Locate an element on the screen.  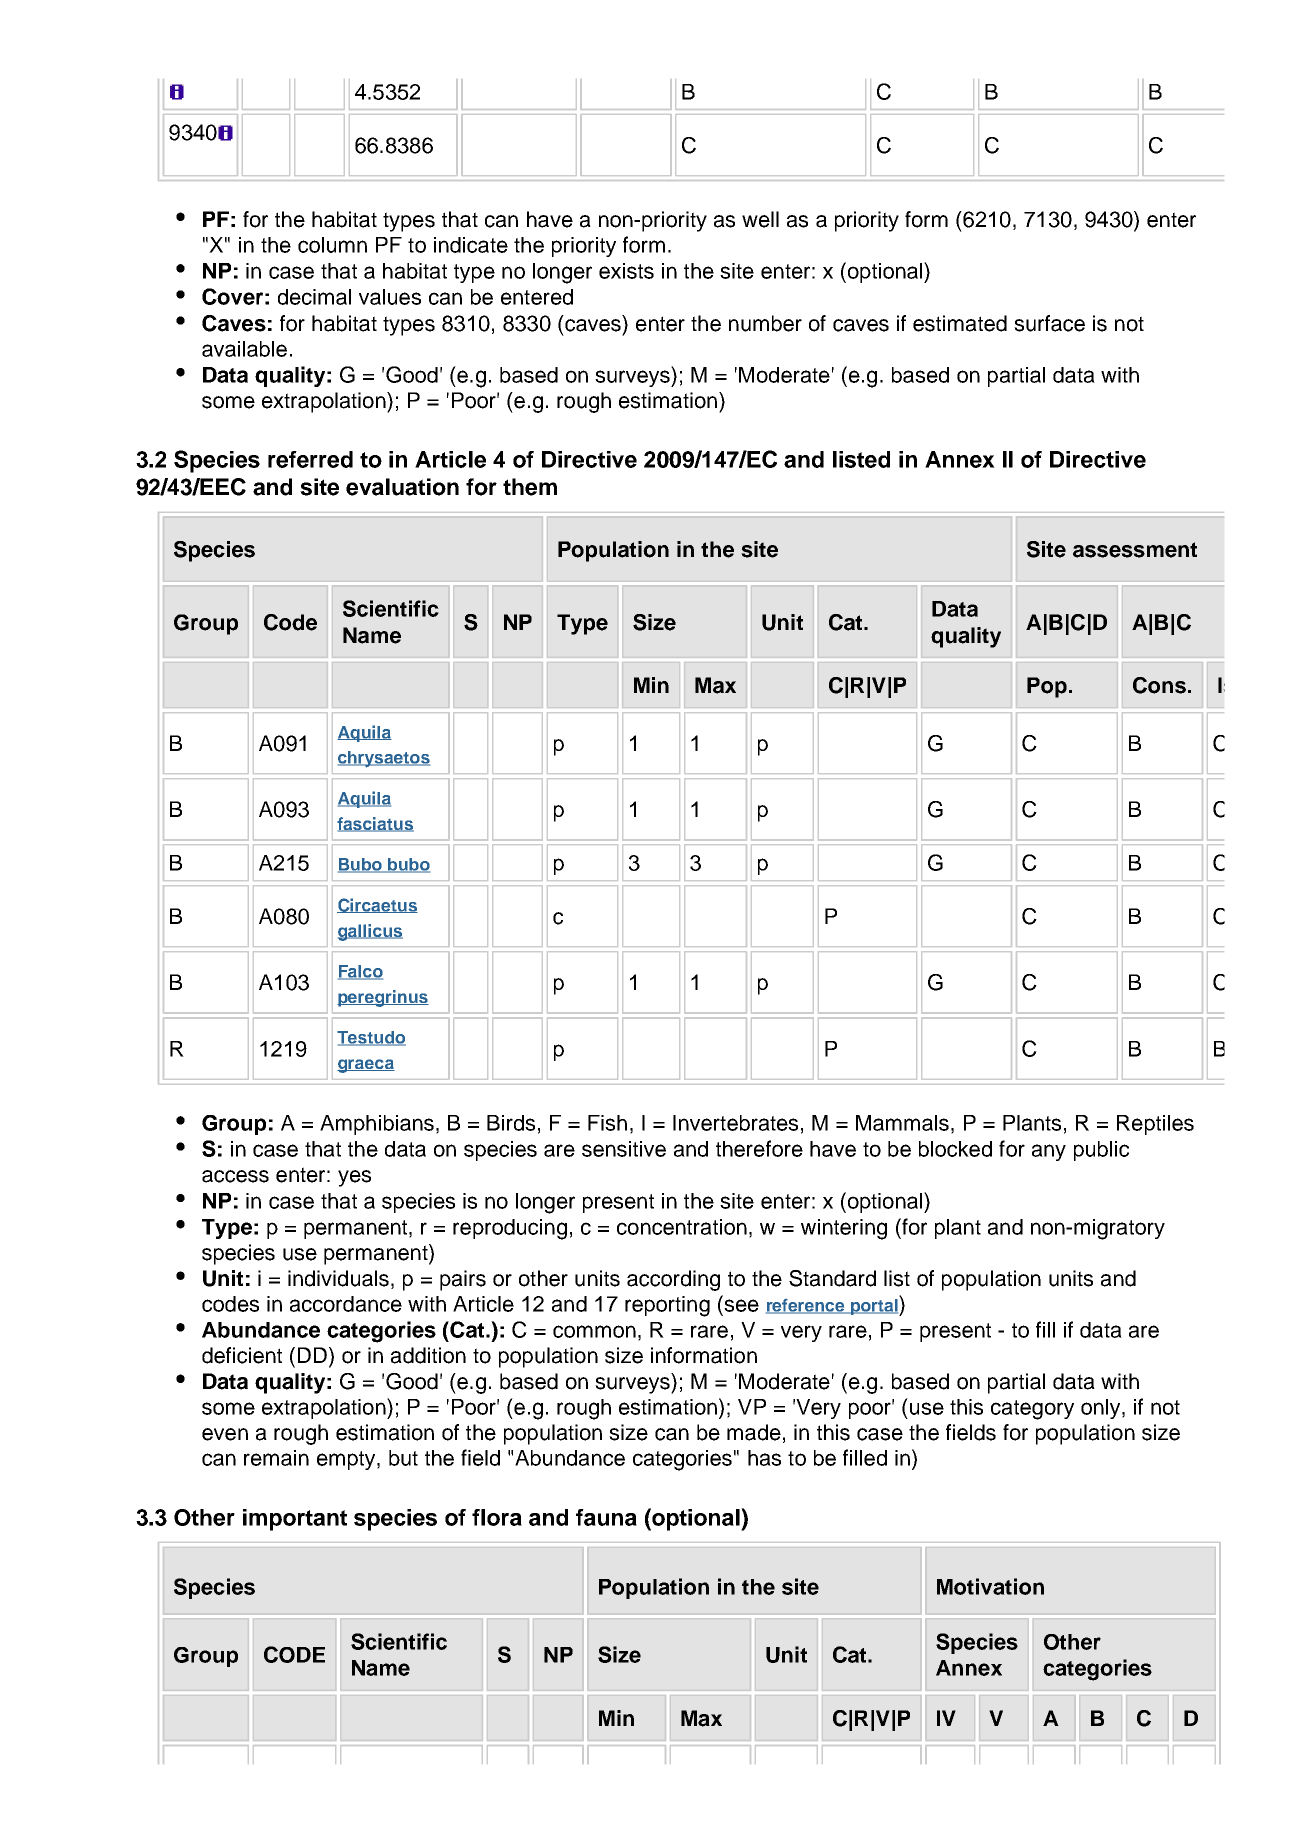
Falco is located at coordinates (360, 972).
